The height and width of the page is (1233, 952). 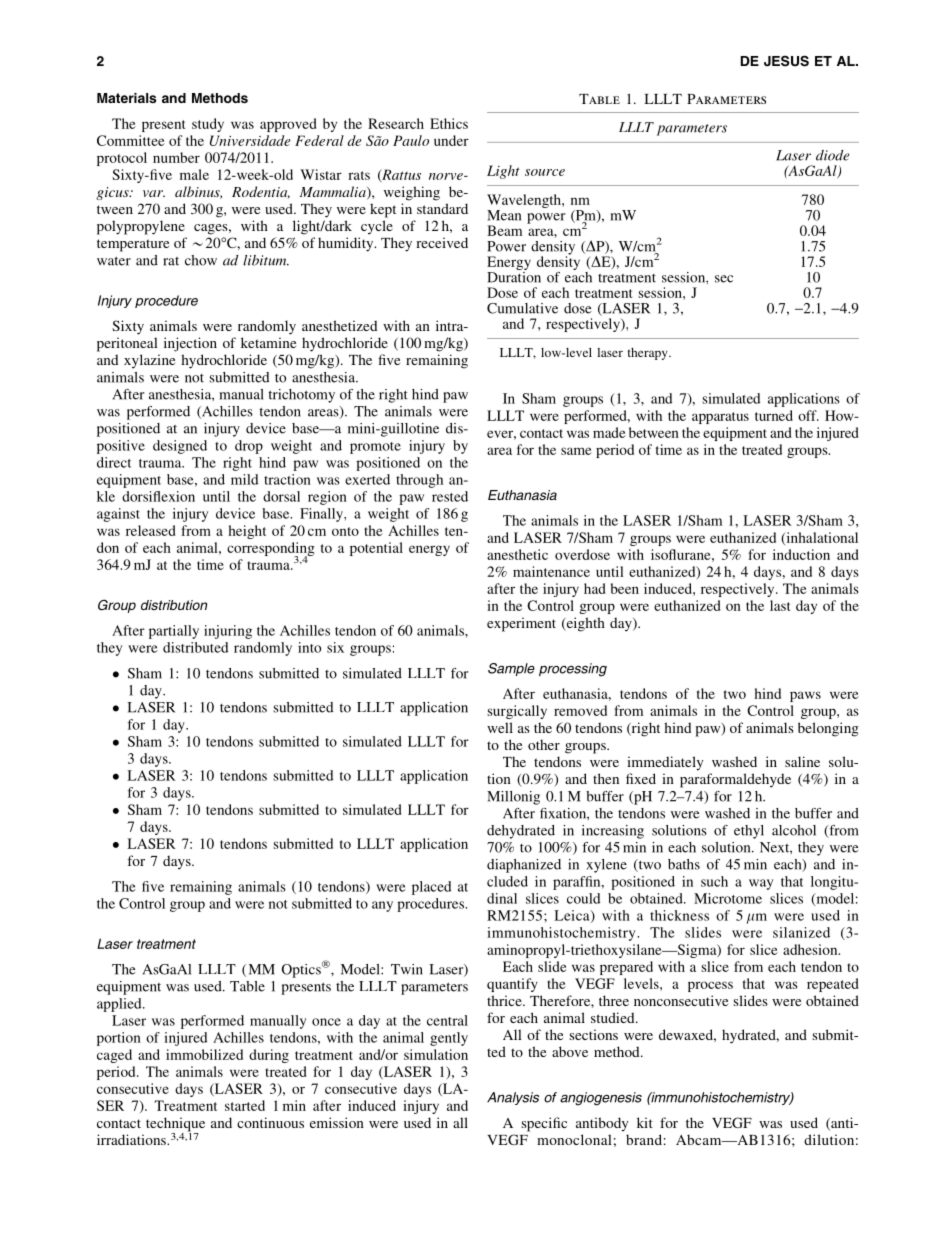 What do you see at coordinates (175, 1125) in the page?
I see `technique` at bounding box center [175, 1125].
